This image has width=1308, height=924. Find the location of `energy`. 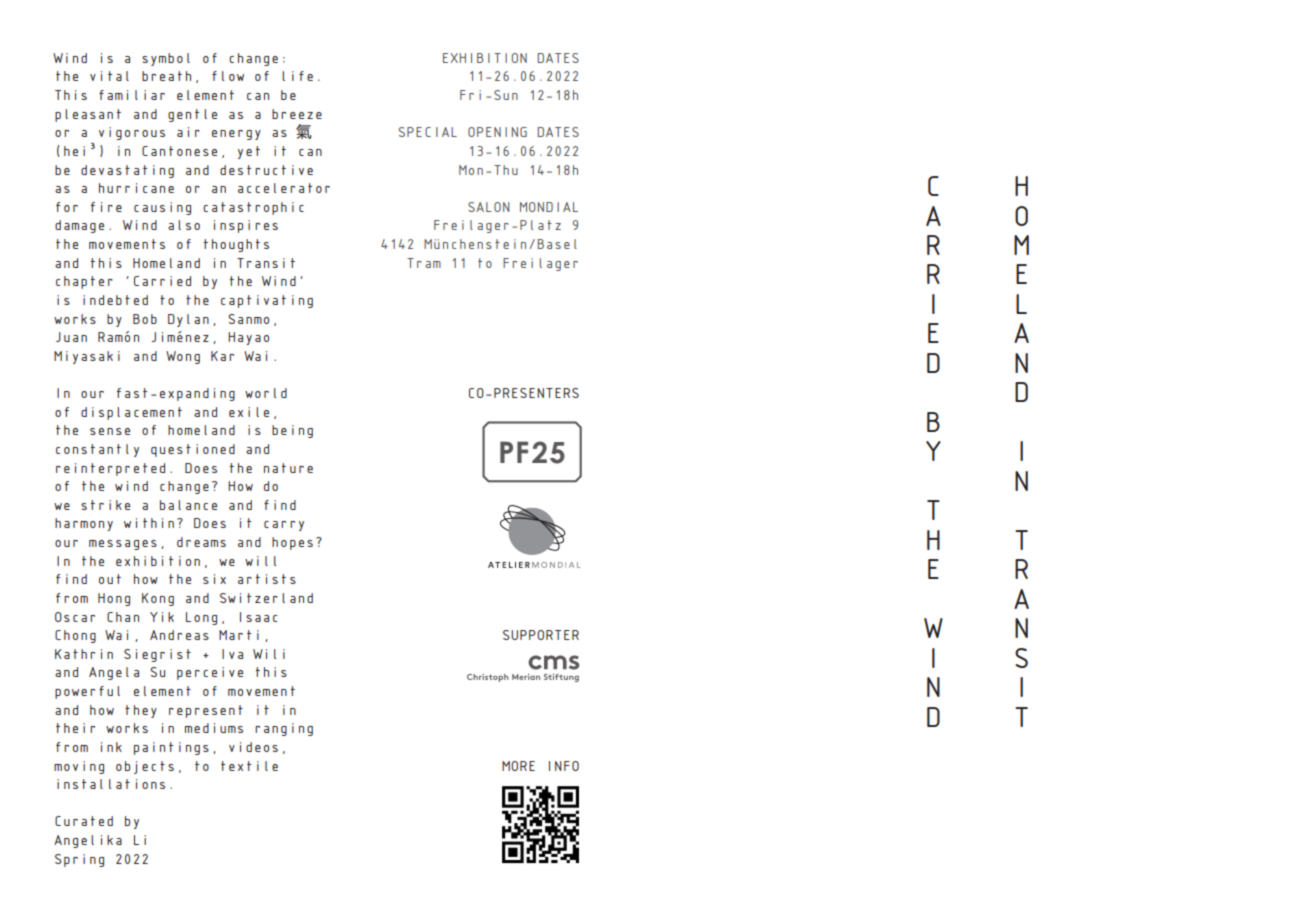

energy is located at coordinates (236, 135).
